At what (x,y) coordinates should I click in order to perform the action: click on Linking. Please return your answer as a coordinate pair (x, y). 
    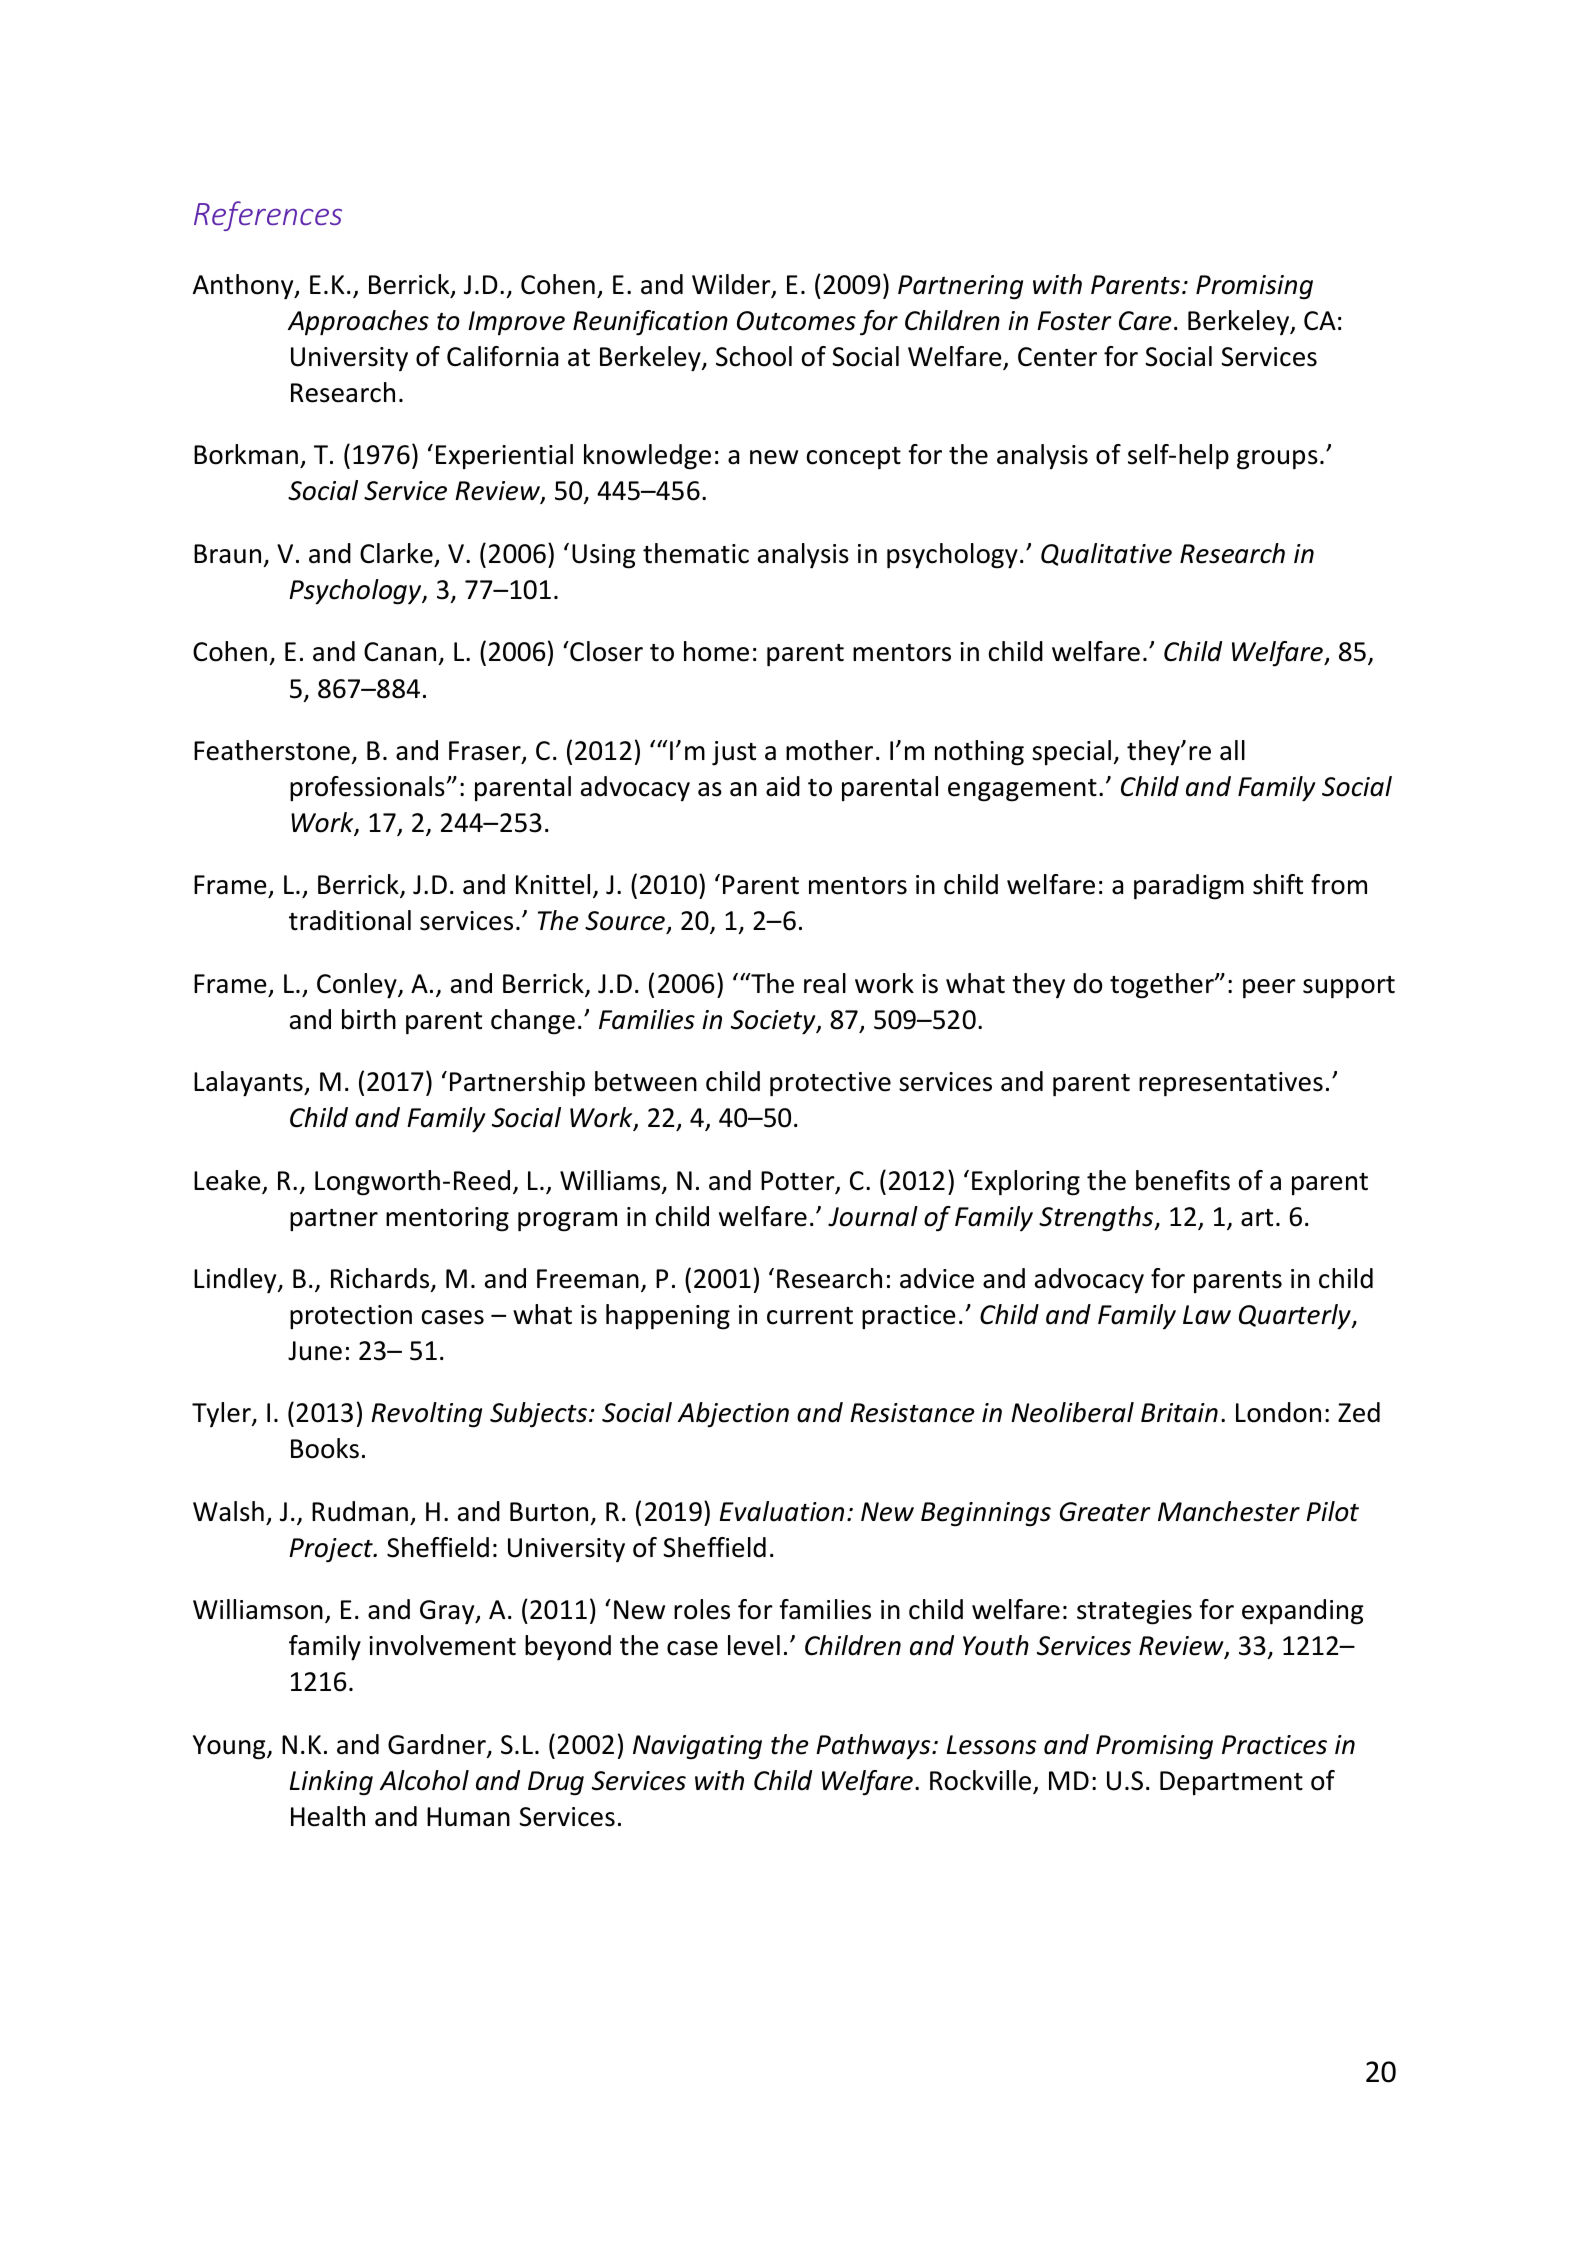
    Looking at the image, I should click on (331, 1783).
